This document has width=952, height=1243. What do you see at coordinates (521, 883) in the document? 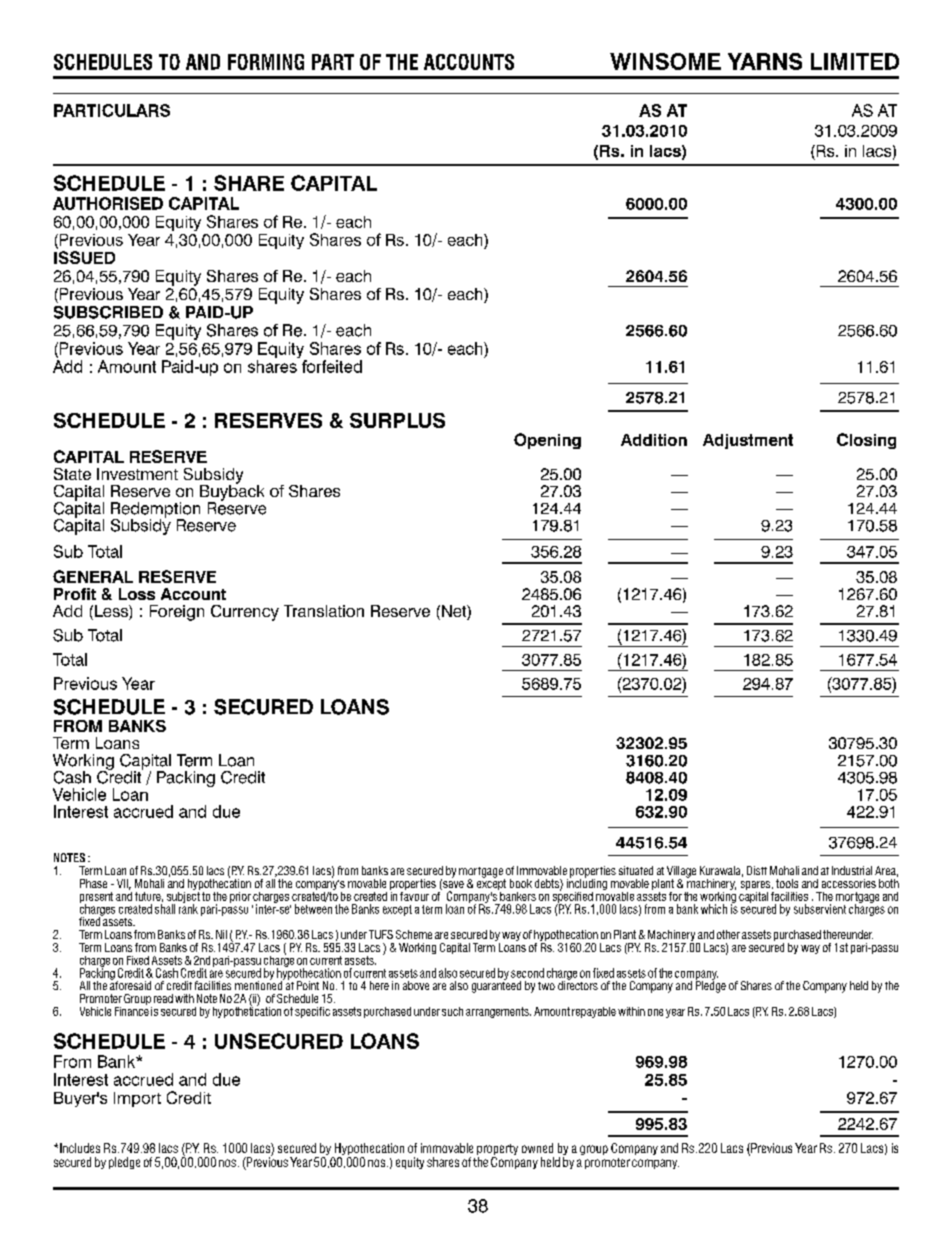
I see `book` at bounding box center [521, 883].
